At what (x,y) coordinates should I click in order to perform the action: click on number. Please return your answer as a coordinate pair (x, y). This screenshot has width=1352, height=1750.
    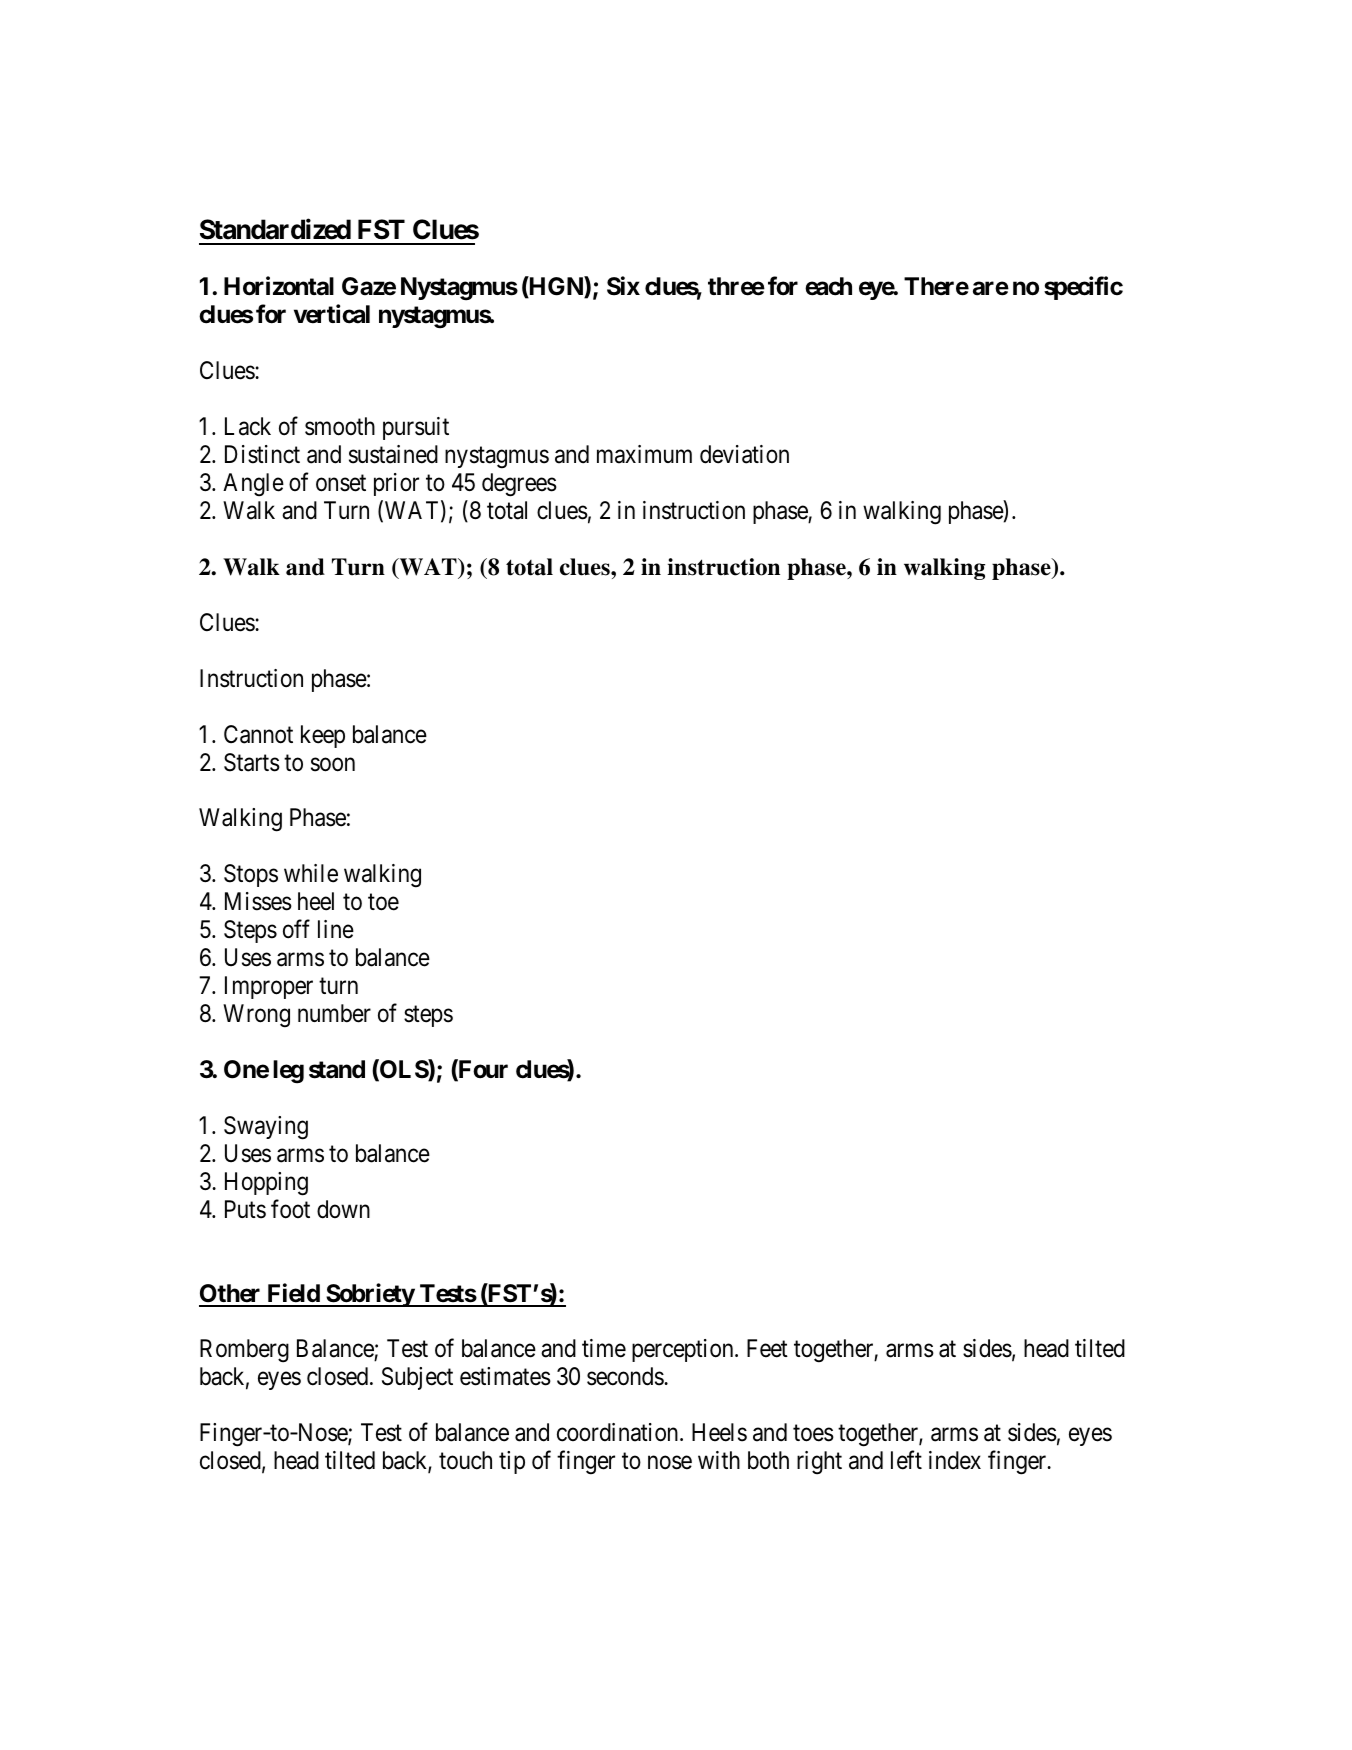
    Looking at the image, I should click on (334, 1013).
